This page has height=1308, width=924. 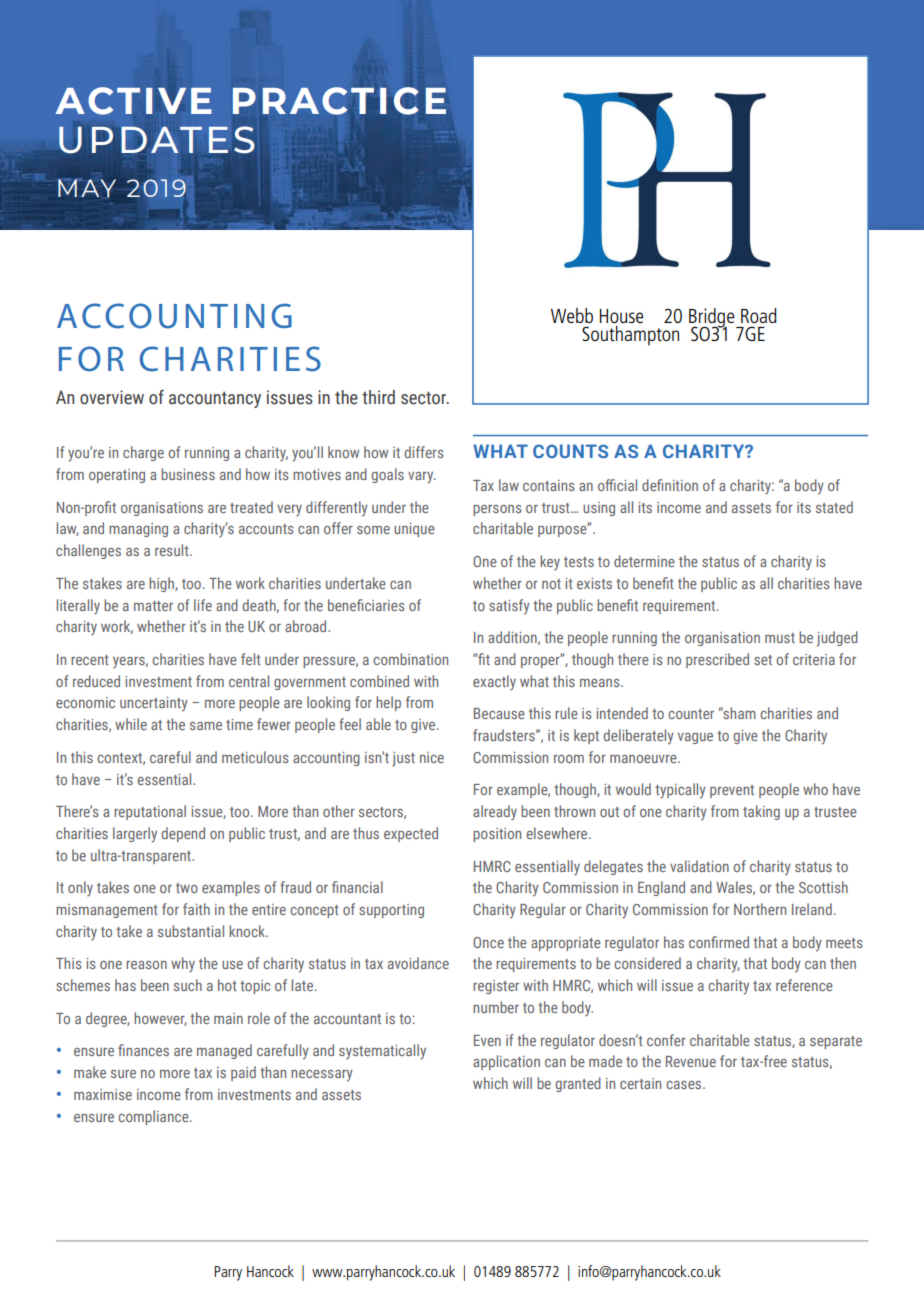 I want to click on compliance, so click(x=154, y=1117).
